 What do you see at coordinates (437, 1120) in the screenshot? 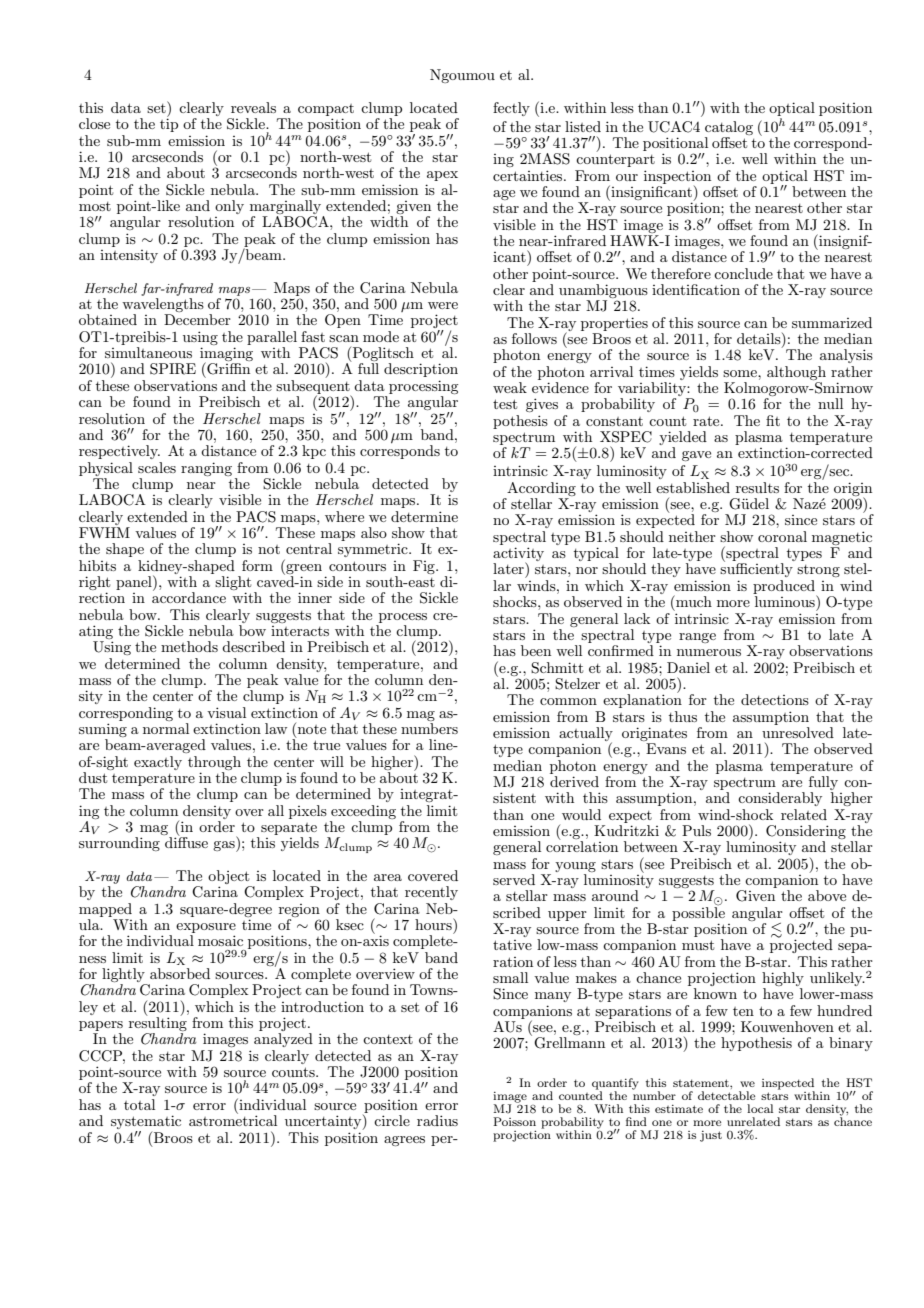
I see `radius` at bounding box center [437, 1120].
